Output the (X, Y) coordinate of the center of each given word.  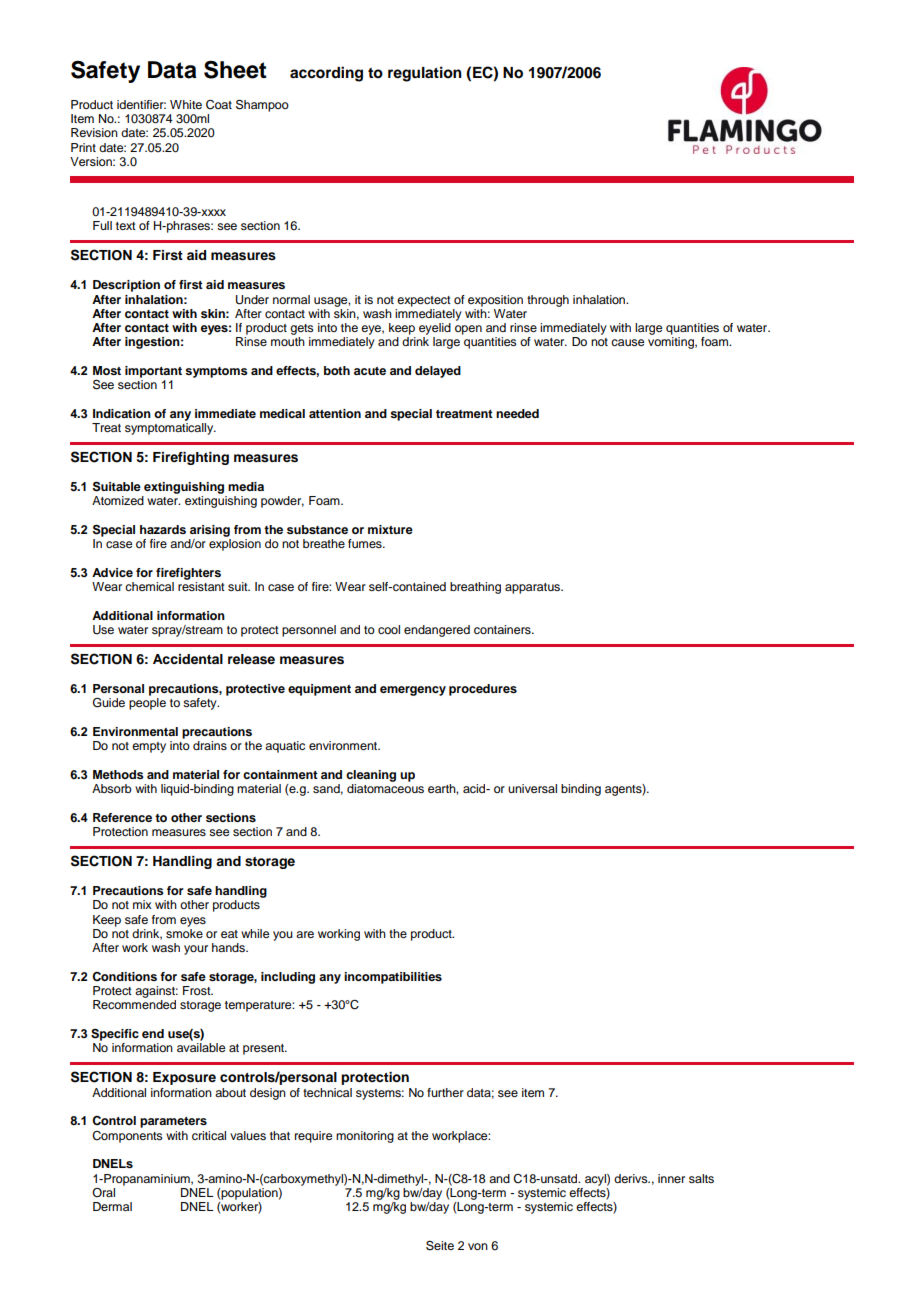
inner (671, 1178)
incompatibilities (393, 978)
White (186, 104)
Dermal (112, 1206)
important (153, 372)
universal (532, 788)
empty (149, 747)
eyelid (435, 329)
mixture (390, 529)
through (548, 301)
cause (627, 342)
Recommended (134, 1004)
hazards (163, 529)
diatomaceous (385, 788)
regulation (425, 74)
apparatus (534, 588)
